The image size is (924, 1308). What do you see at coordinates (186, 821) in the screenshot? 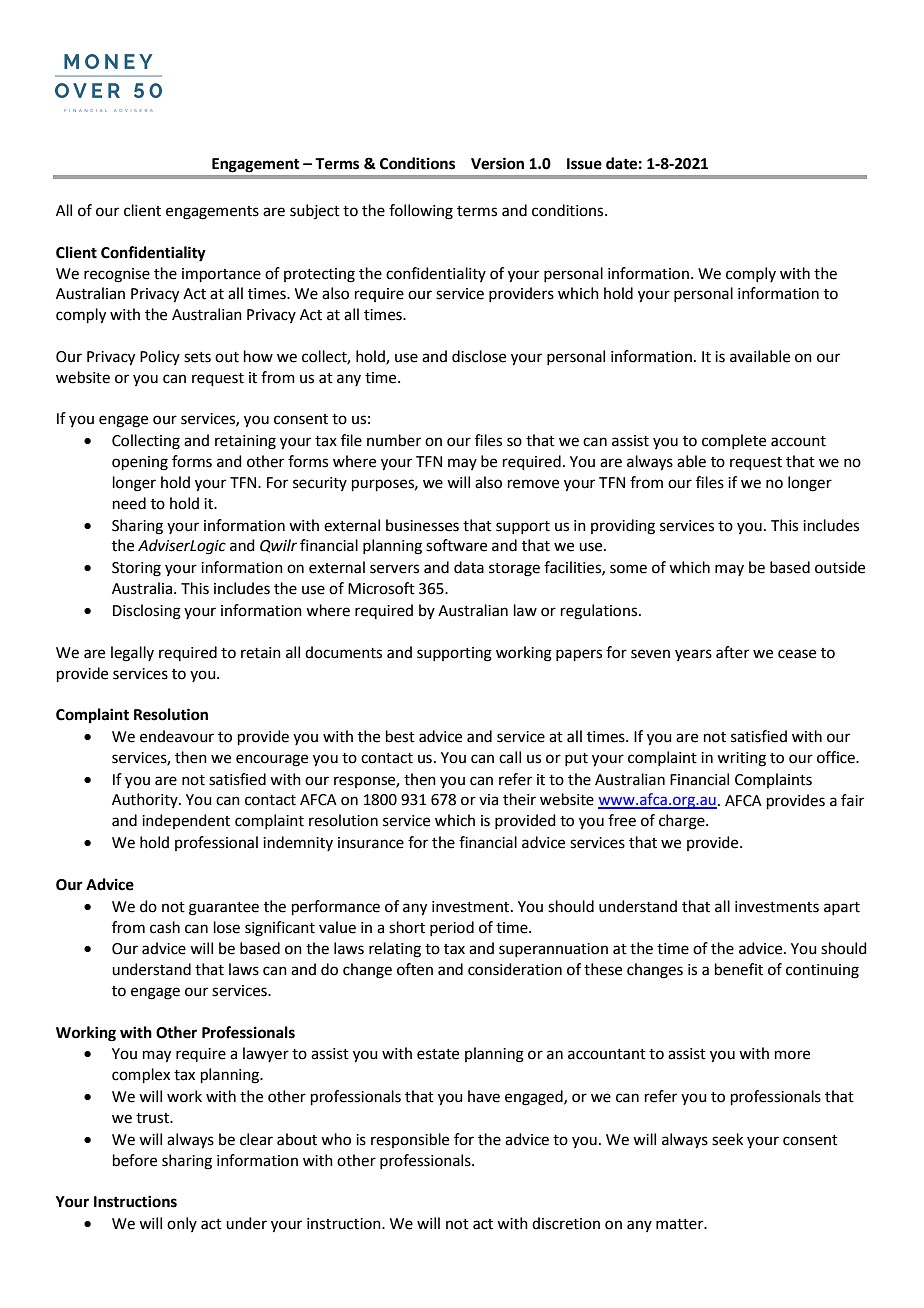
I see `independent` at bounding box center [186, 821].
